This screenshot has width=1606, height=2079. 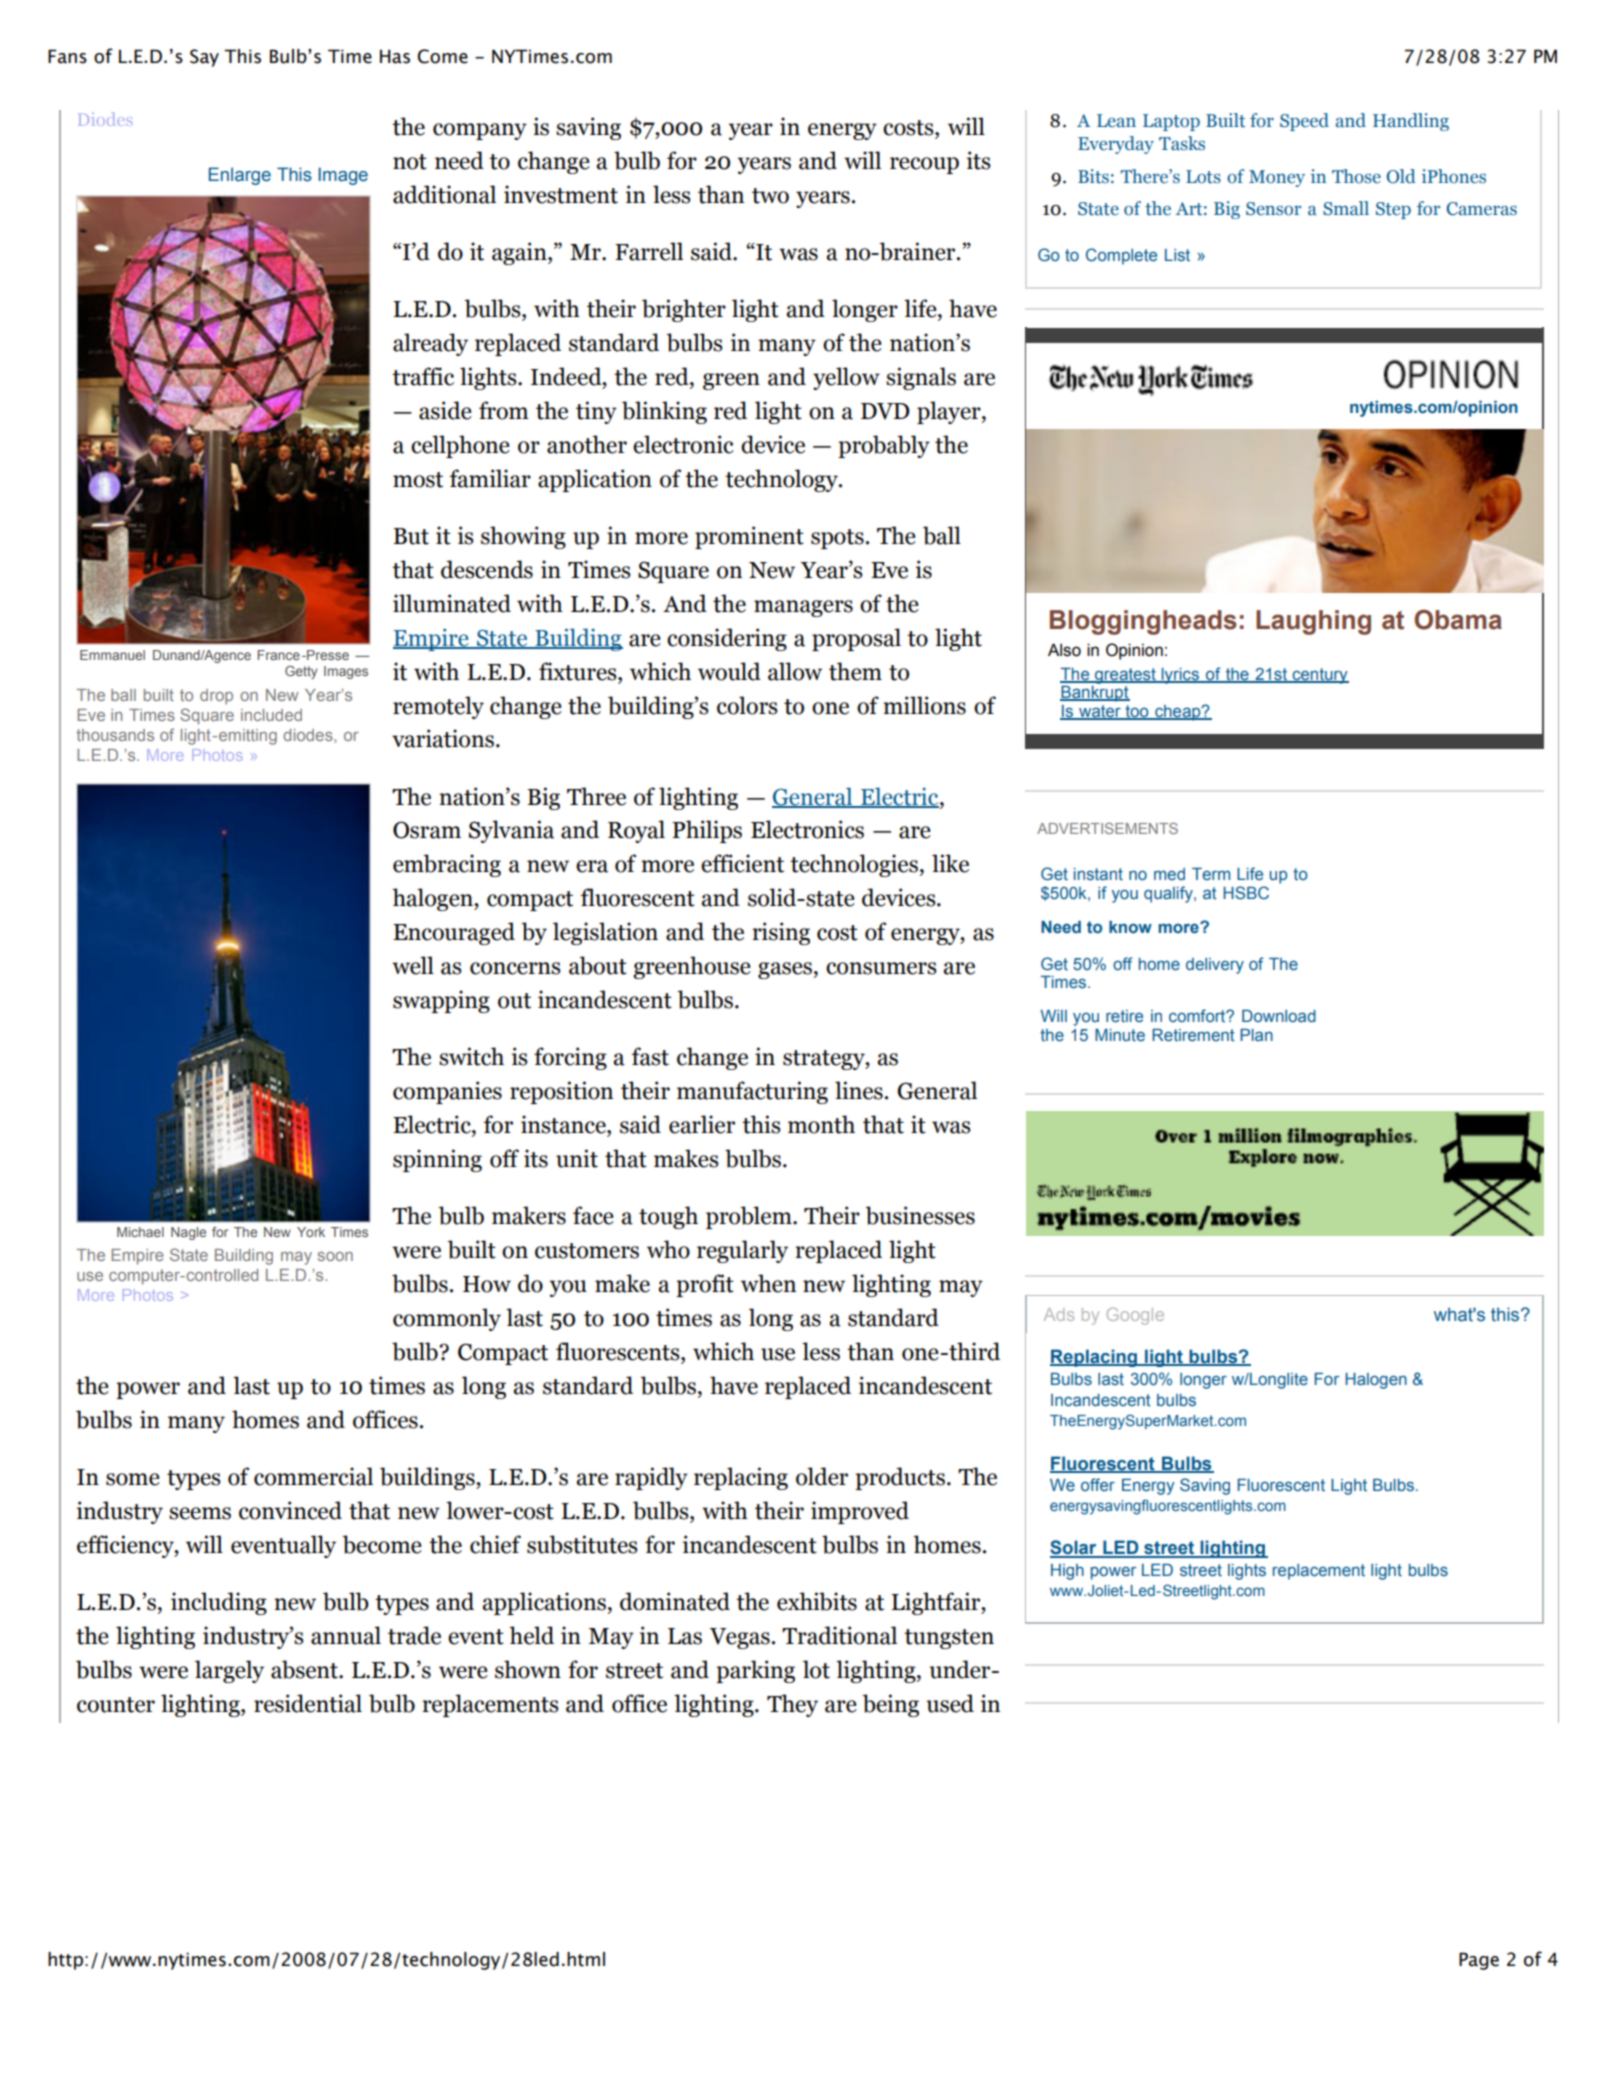 I want to click on residential, so click(x=308, y=1703).
